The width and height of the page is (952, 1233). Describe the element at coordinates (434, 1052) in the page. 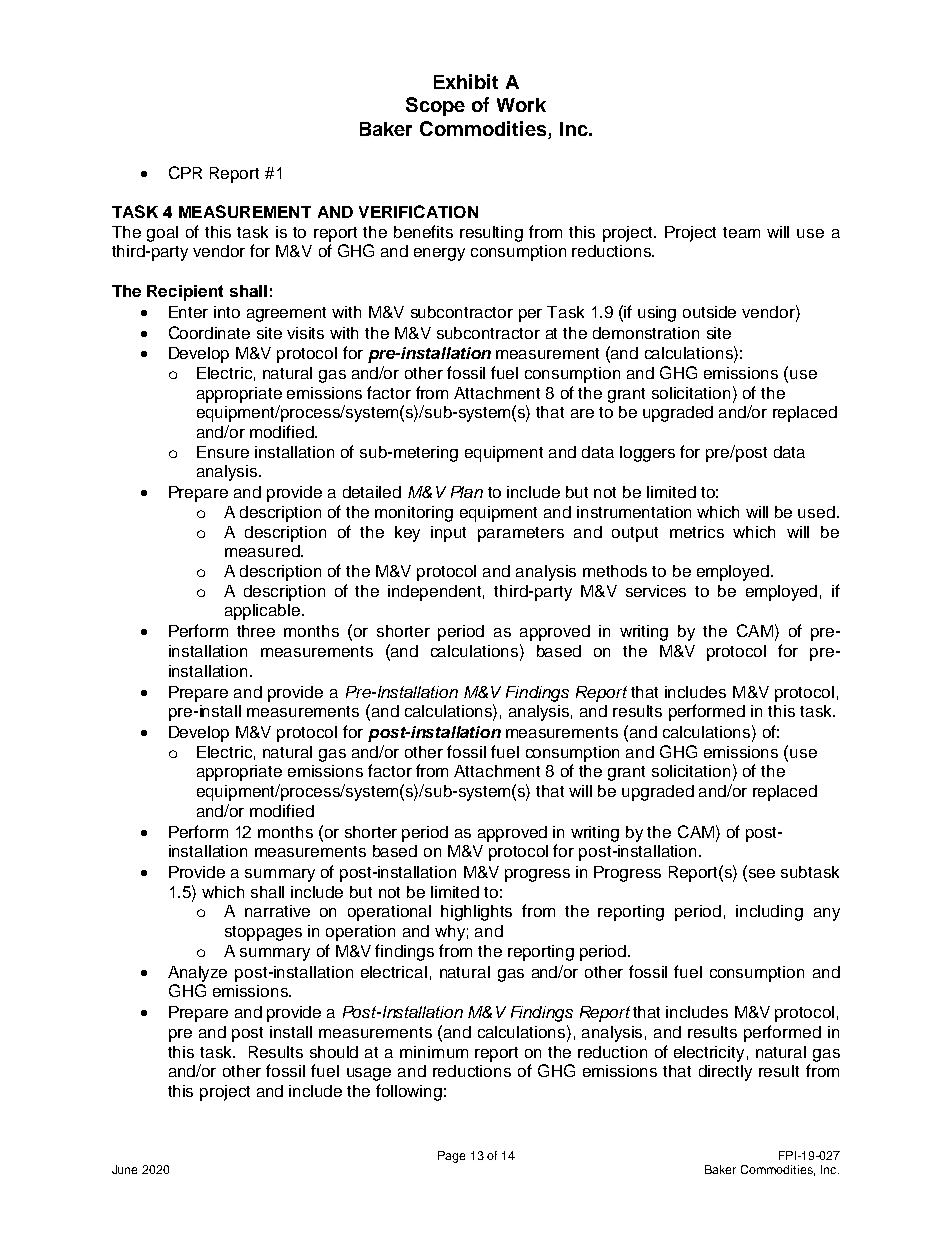

I see `minimum` at that location.
